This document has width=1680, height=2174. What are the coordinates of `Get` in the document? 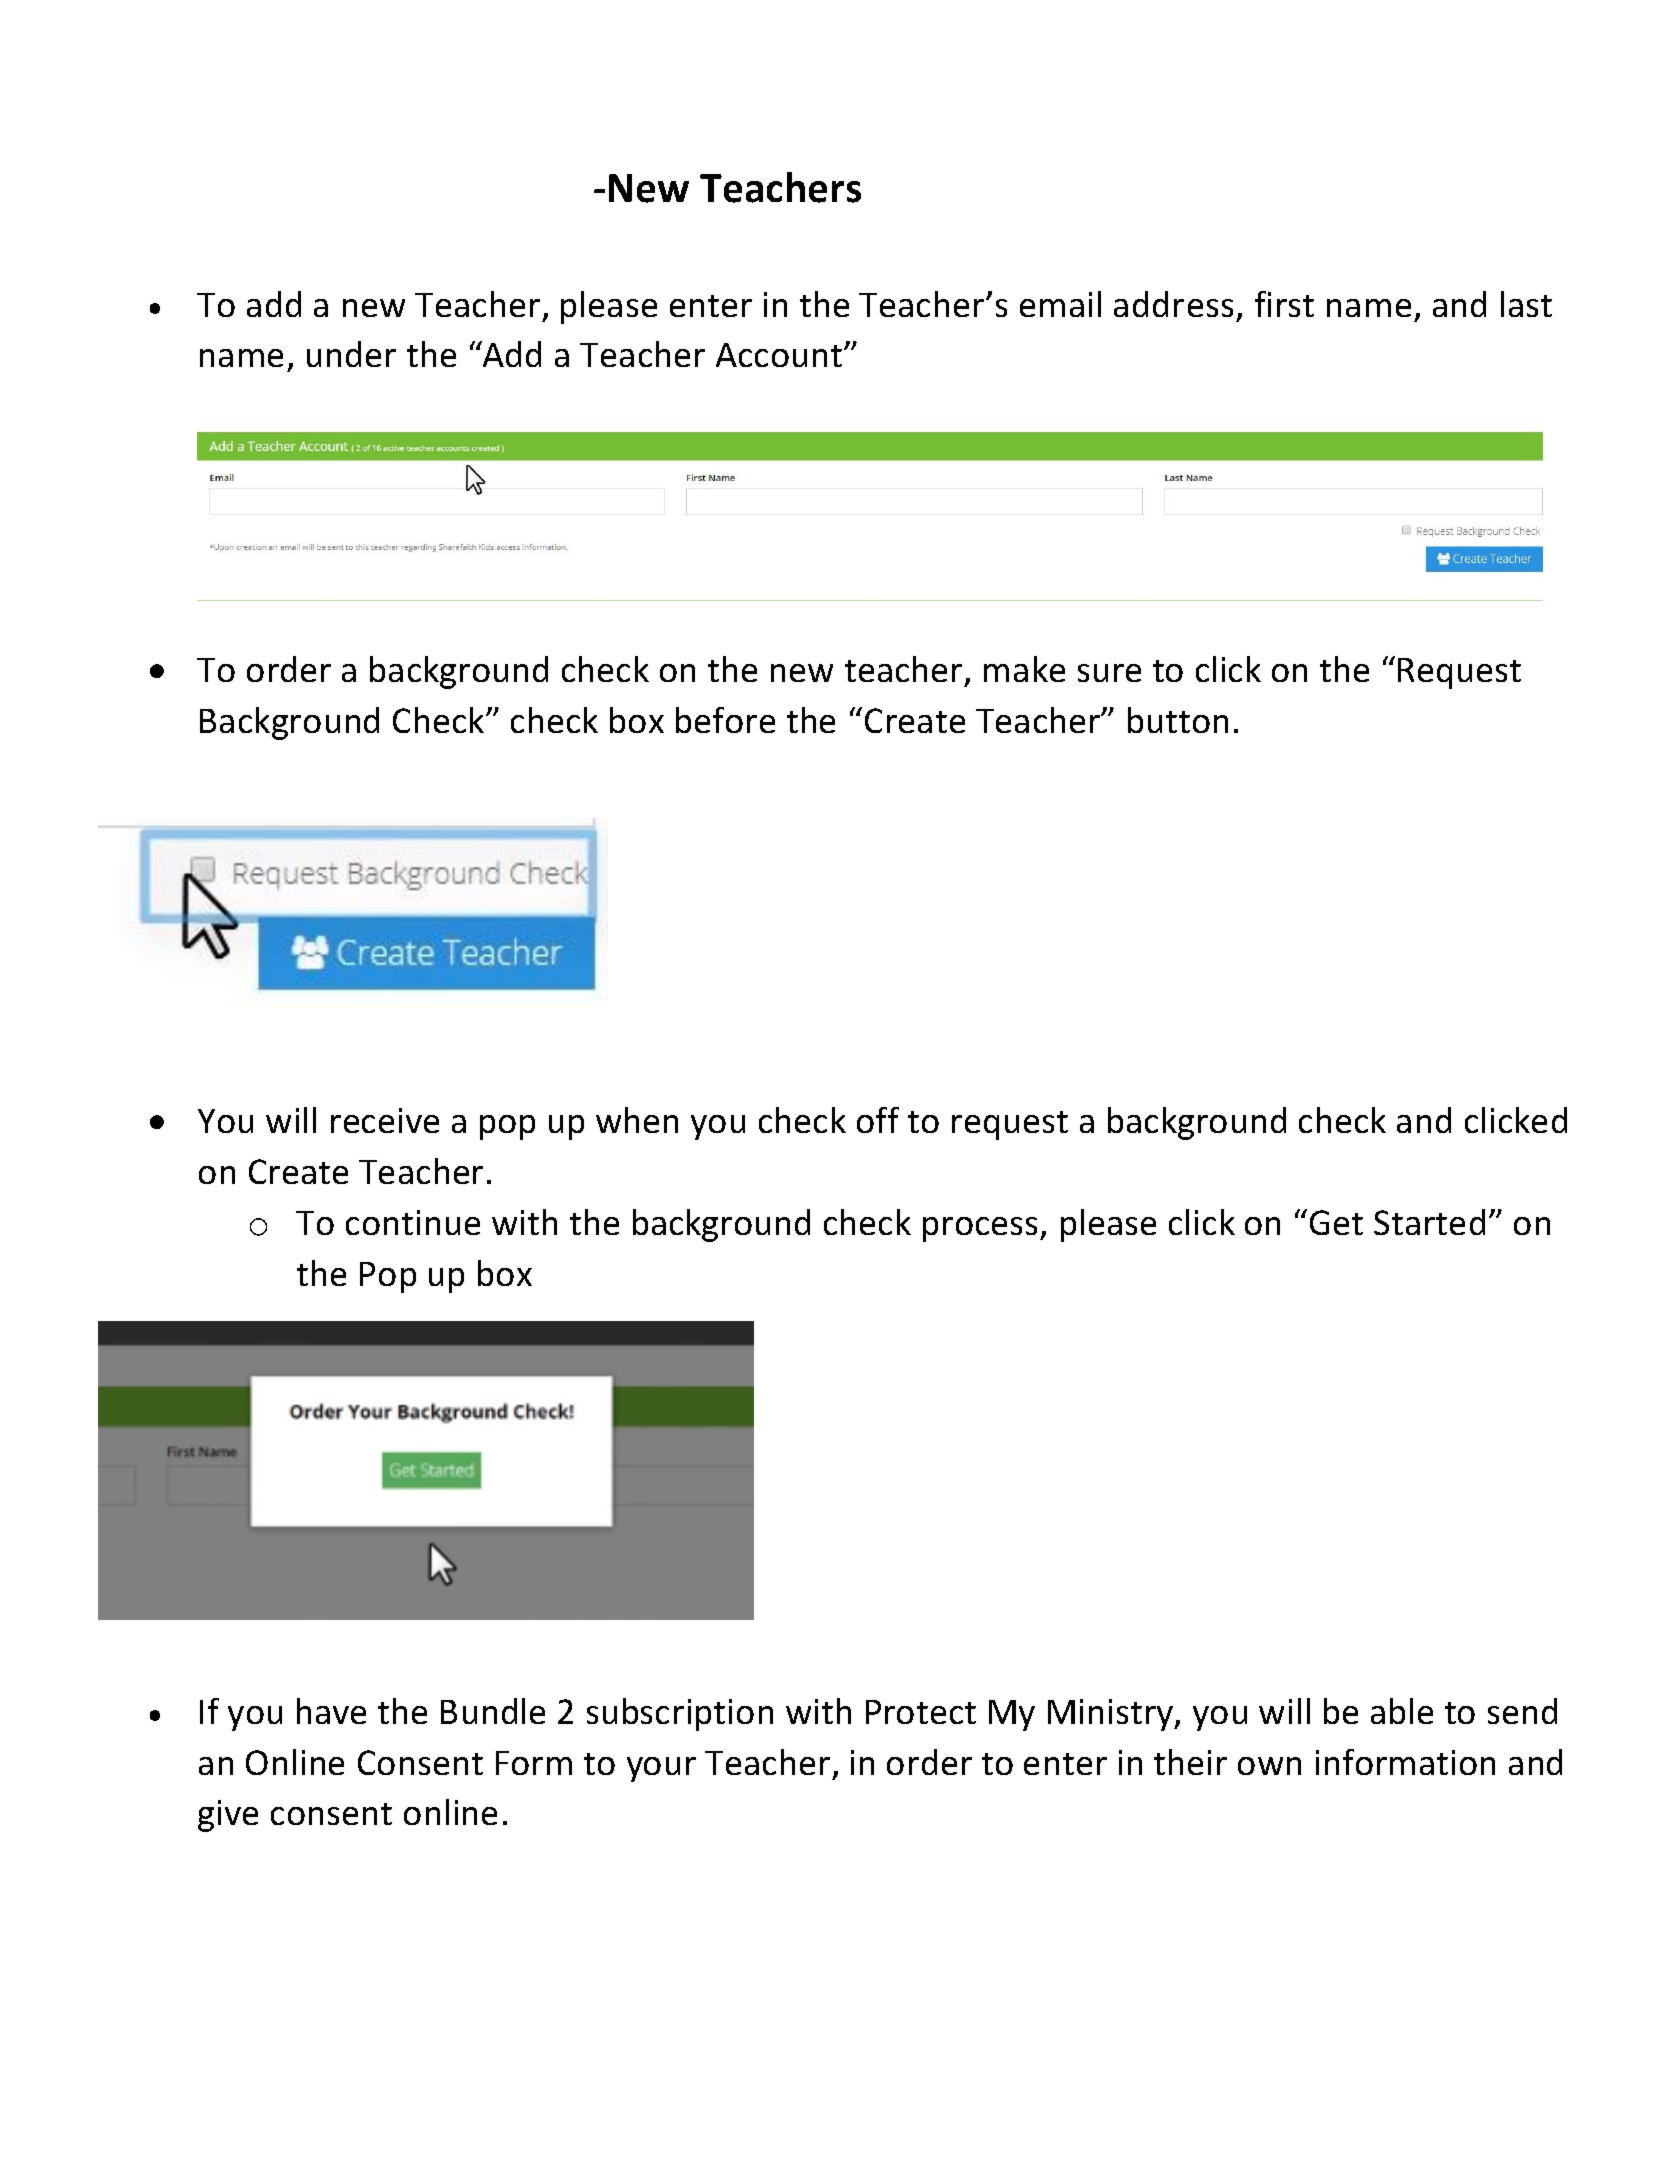 It's located at (1336, 1222).
